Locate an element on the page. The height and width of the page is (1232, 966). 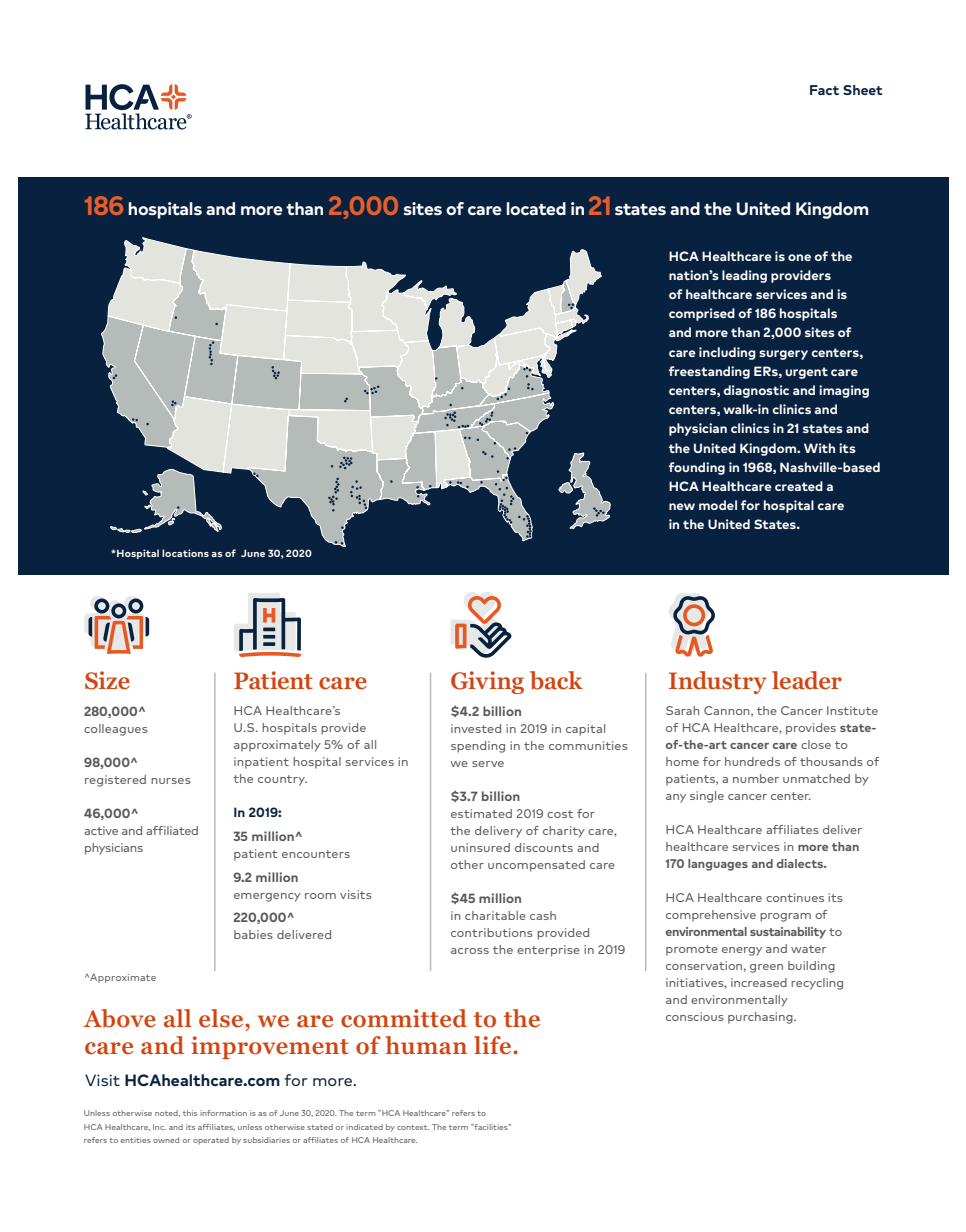
new is located at coordinates (682, 506).
